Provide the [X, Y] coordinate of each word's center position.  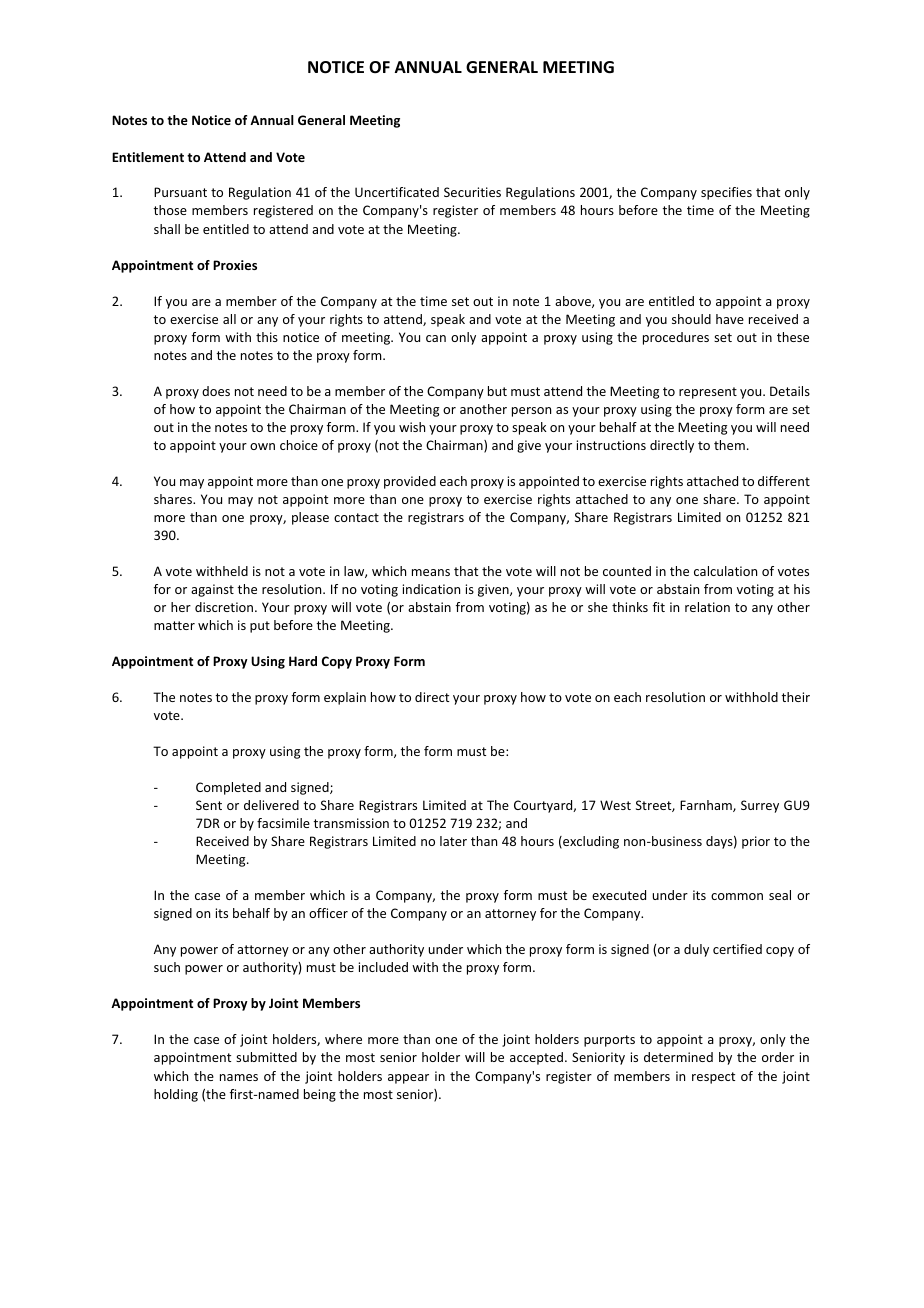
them [729, 445]
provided [410, 482]
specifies [726, 193]
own [262, 446]
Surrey [760, 806]
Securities [472, 192]
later [453, 841]
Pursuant [180, 192]
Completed [228, 788]
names [239, 1077]
